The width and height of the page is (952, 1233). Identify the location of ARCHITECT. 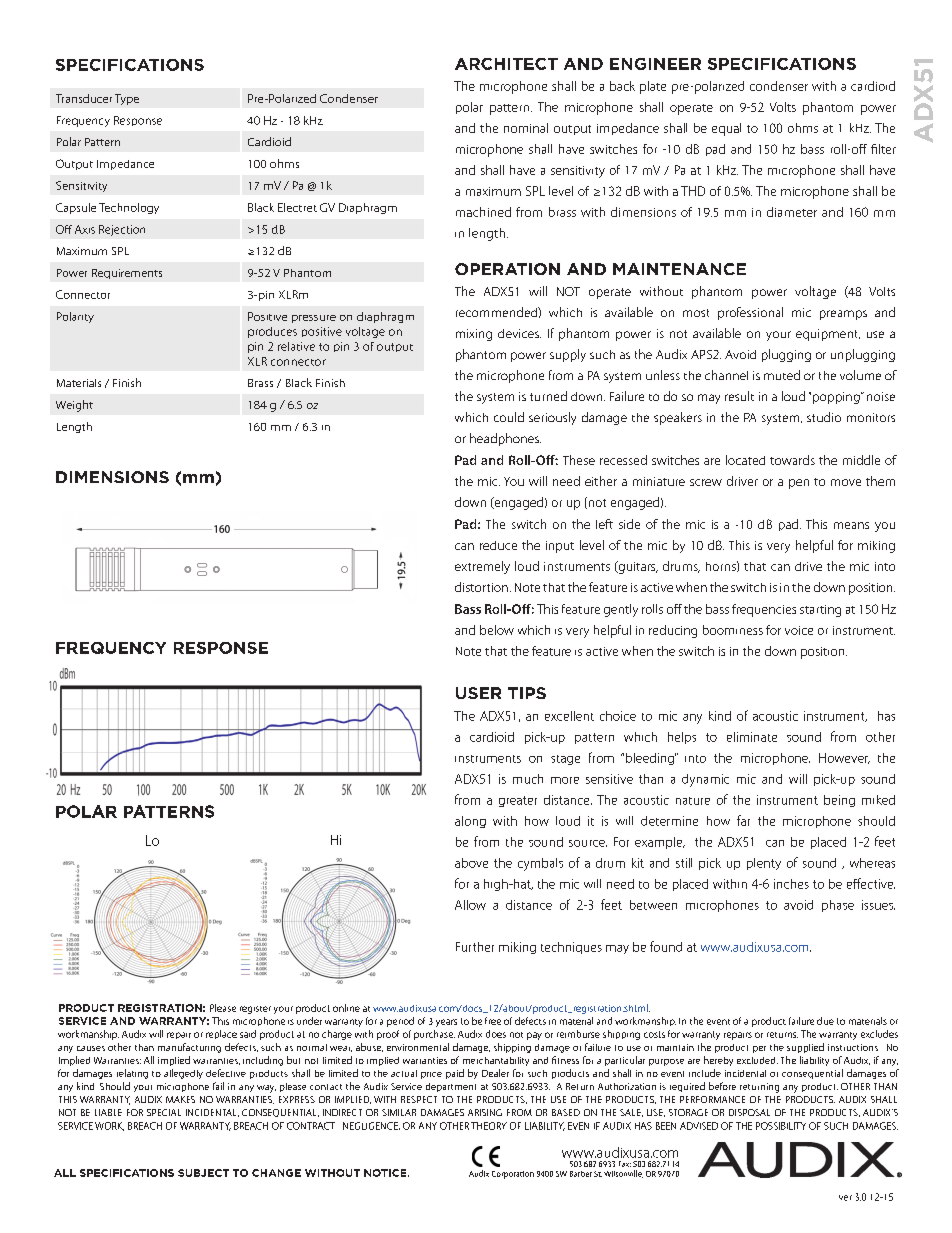
(506, 64).
